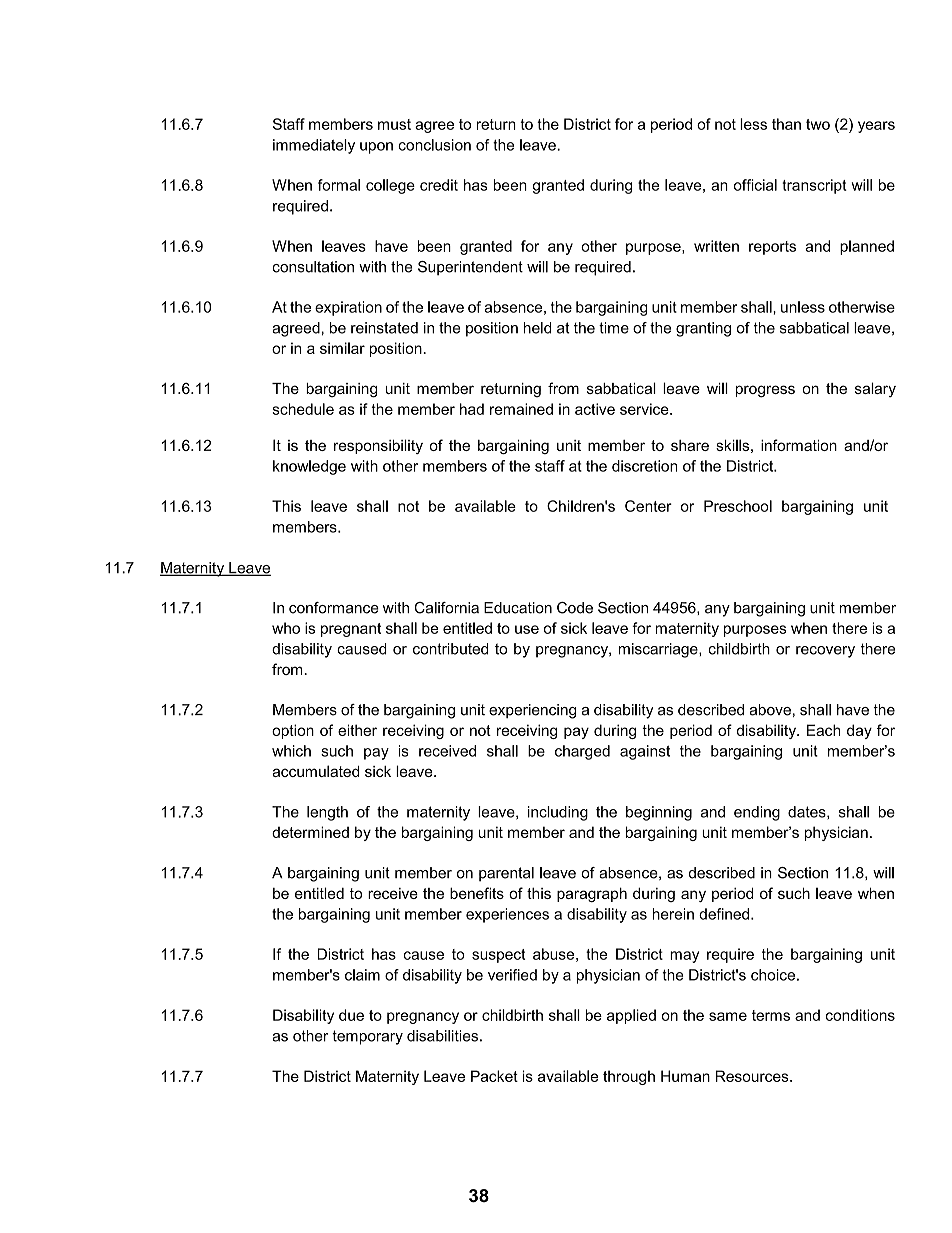  What do you see at coordinates (825, 652) in the screenshot?
I see `recovery` at bounding box center [825, 652].
